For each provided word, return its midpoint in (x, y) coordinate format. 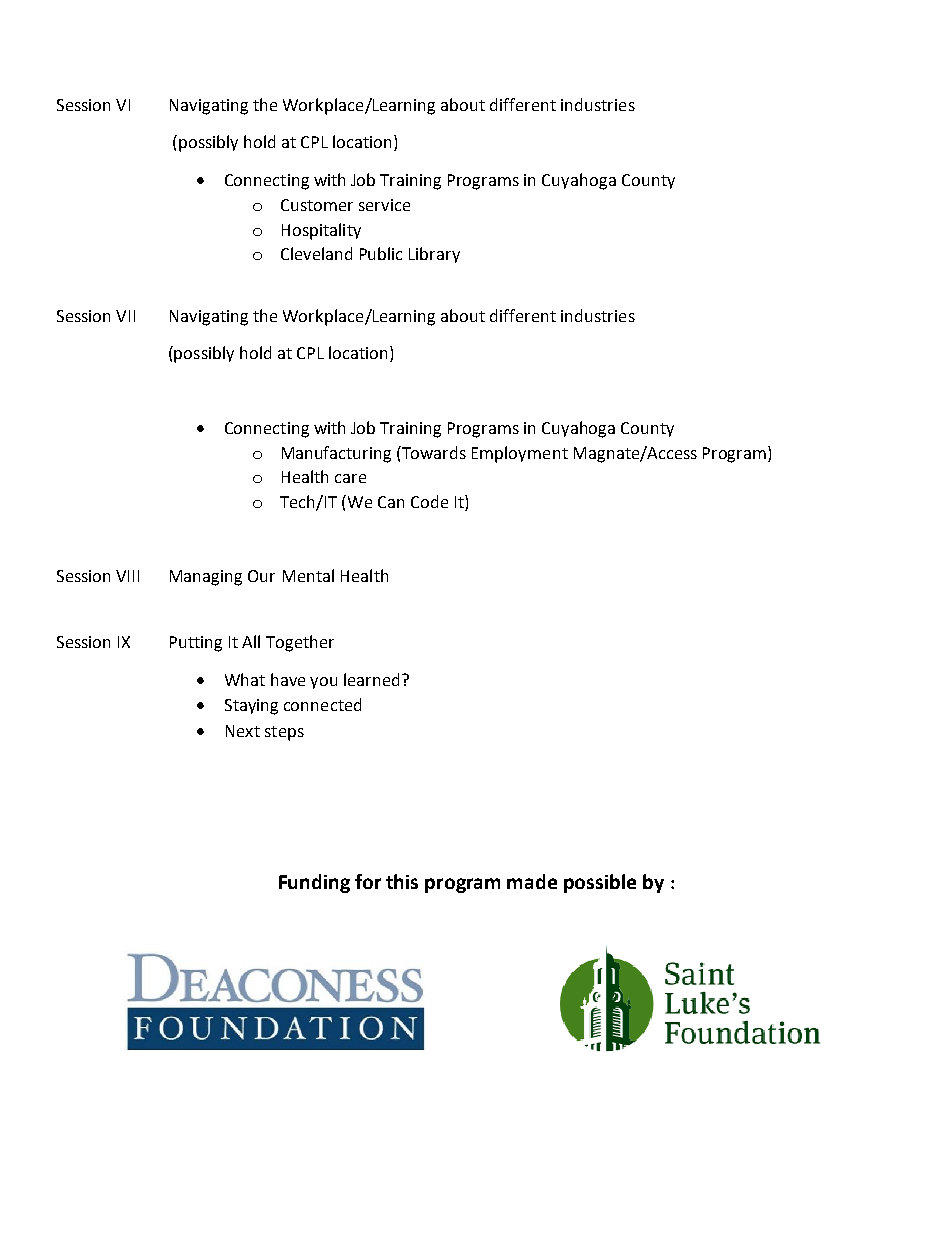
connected (322, 704)
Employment (520, 454)
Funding (314, 883)
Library (434, 255)
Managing (206, 578)
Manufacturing (336, 454)
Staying (251, 707)
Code (429, 501)
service (384, 205)
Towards (433, 452)
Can (391, 502)
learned (371, 679)
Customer (317, 205)
